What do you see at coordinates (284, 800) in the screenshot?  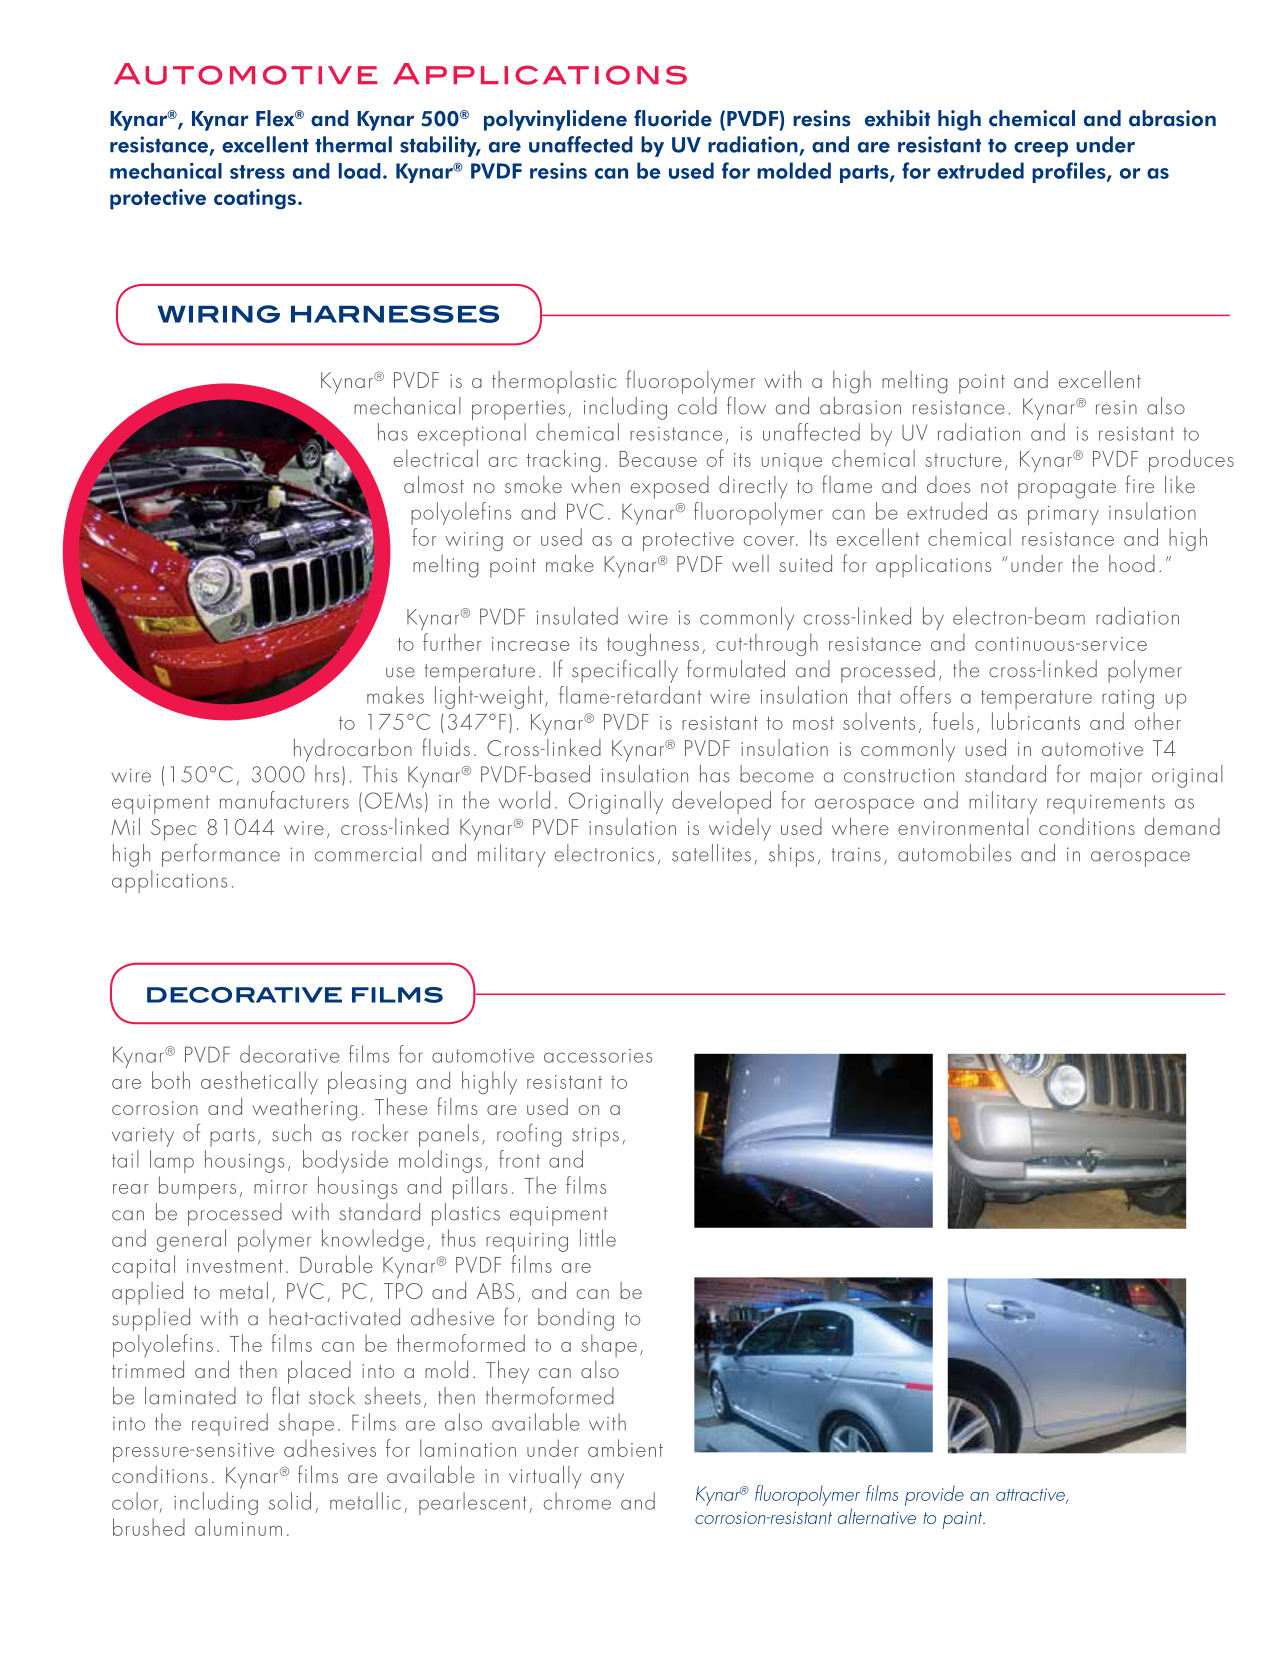 I see `manufacturers` at bounding box center [284, 800].
